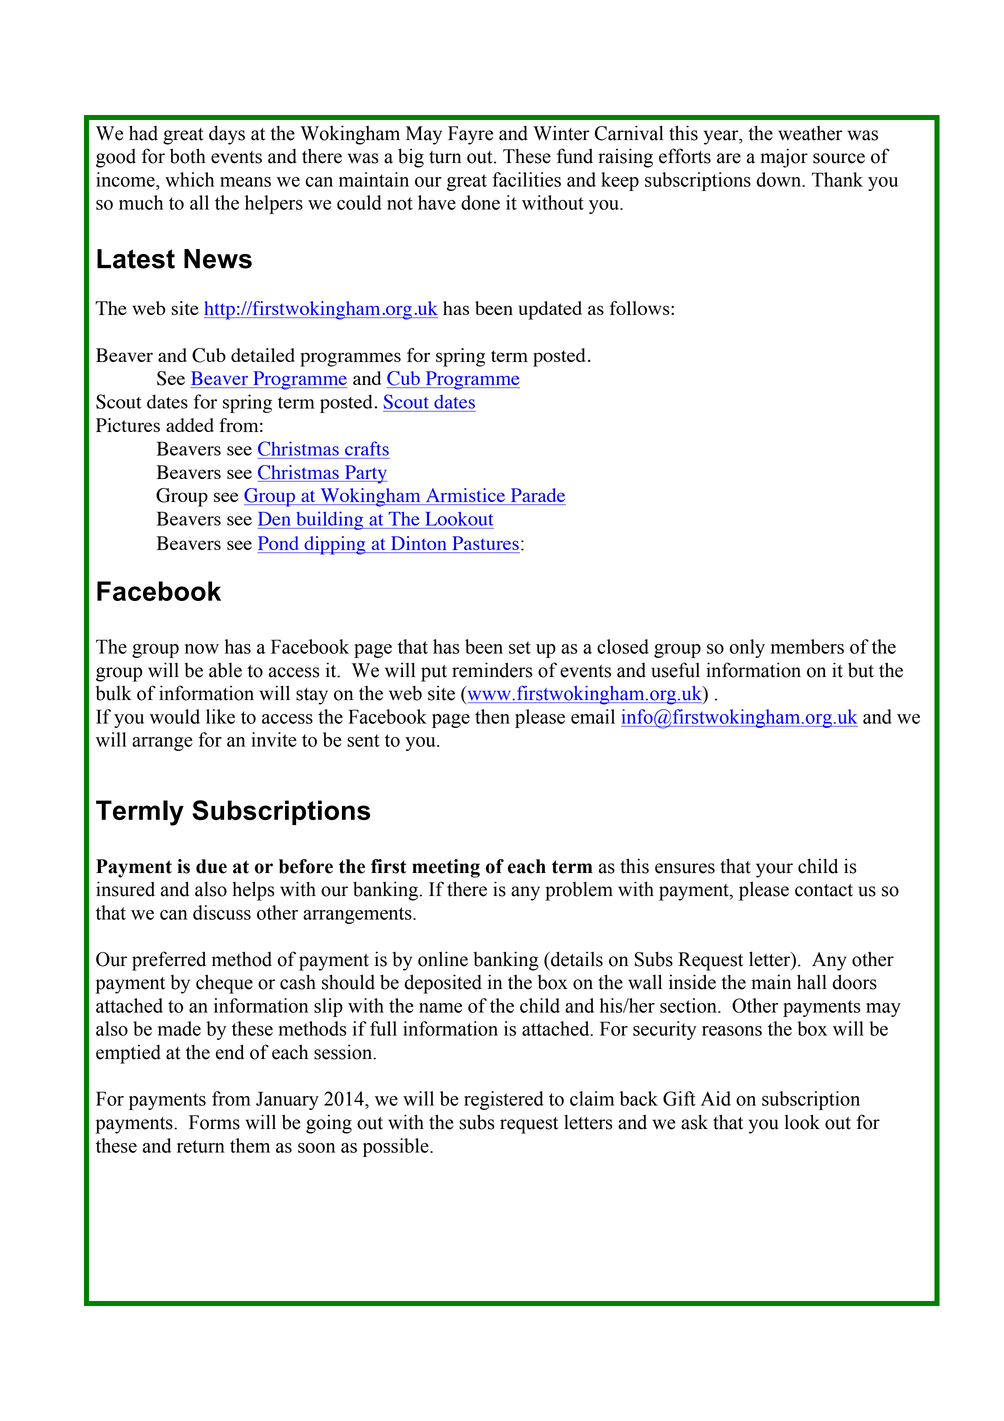 Image resolution: width=1004 pixels, height=1421 pixels. I want to click on updated, so click(550, 310).
